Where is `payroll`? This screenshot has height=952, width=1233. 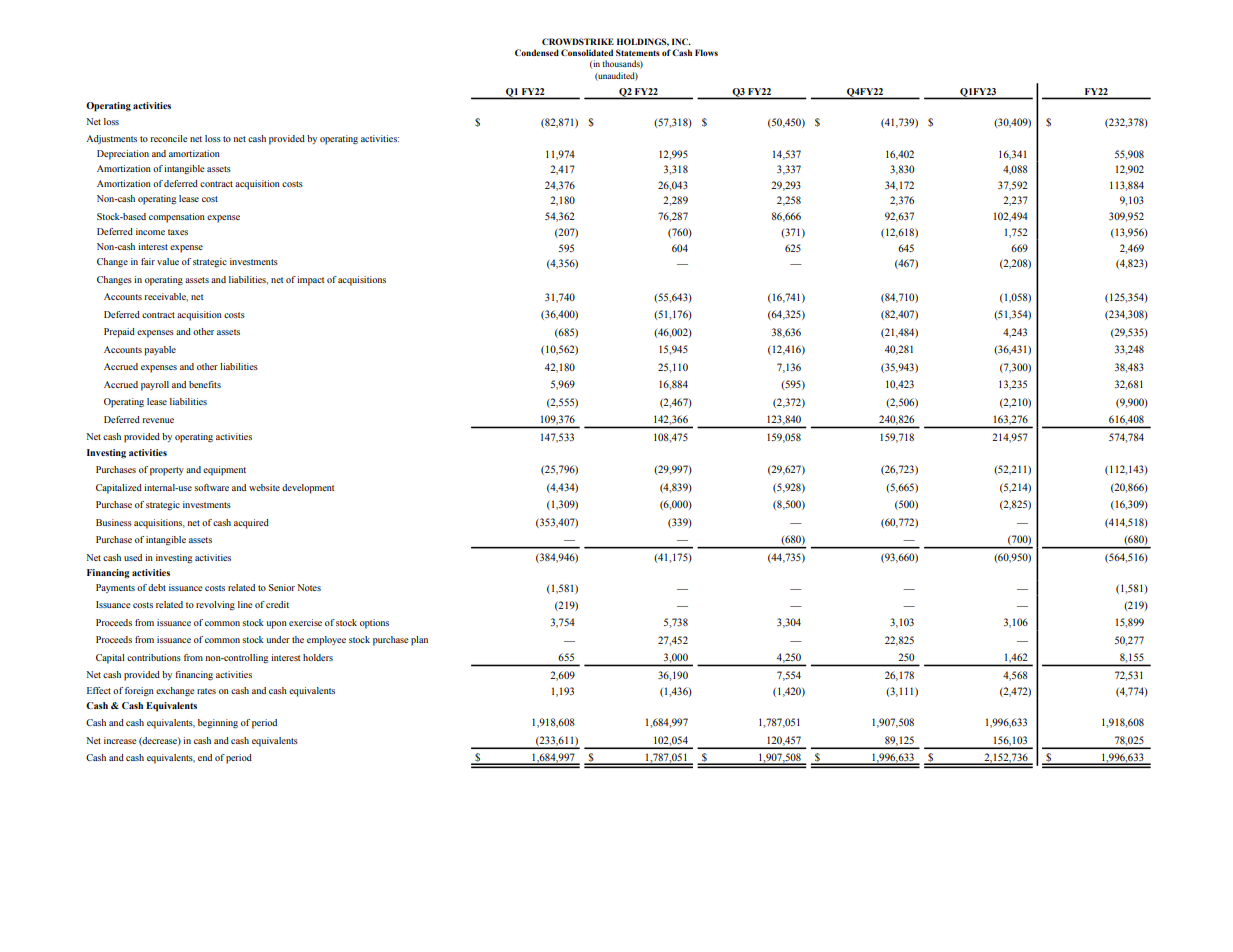 payroll is located at coordinates (155, 386).
